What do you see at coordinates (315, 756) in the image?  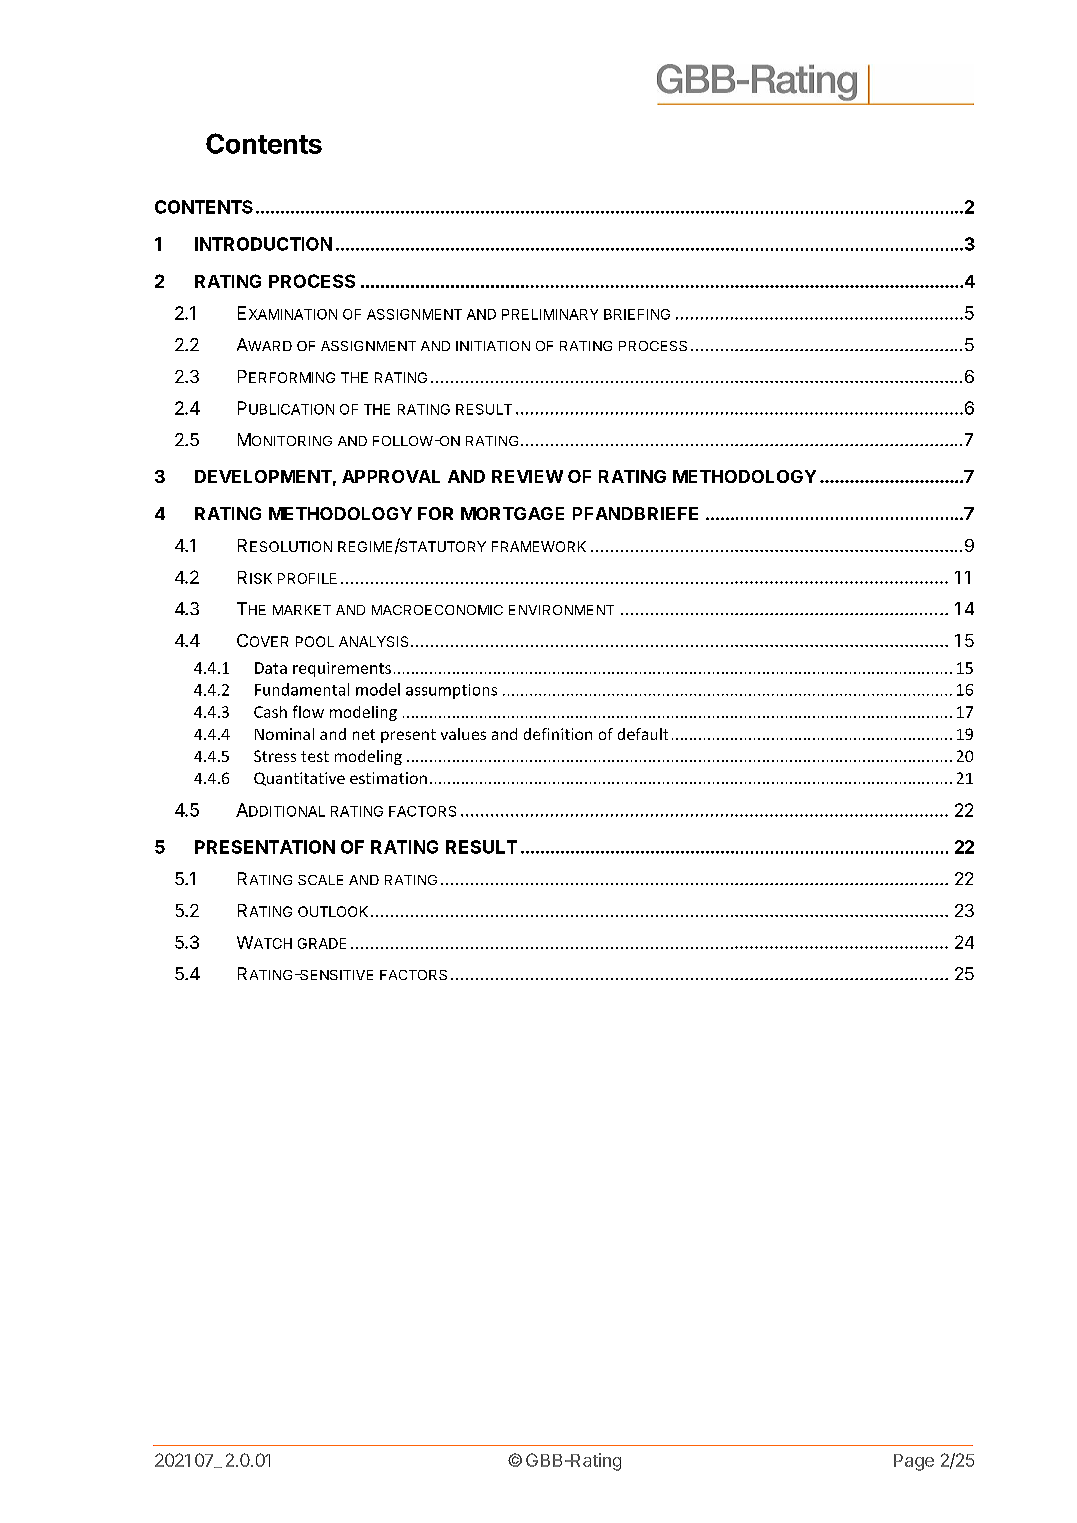 I see `test` at bounding box center [315, 756].
